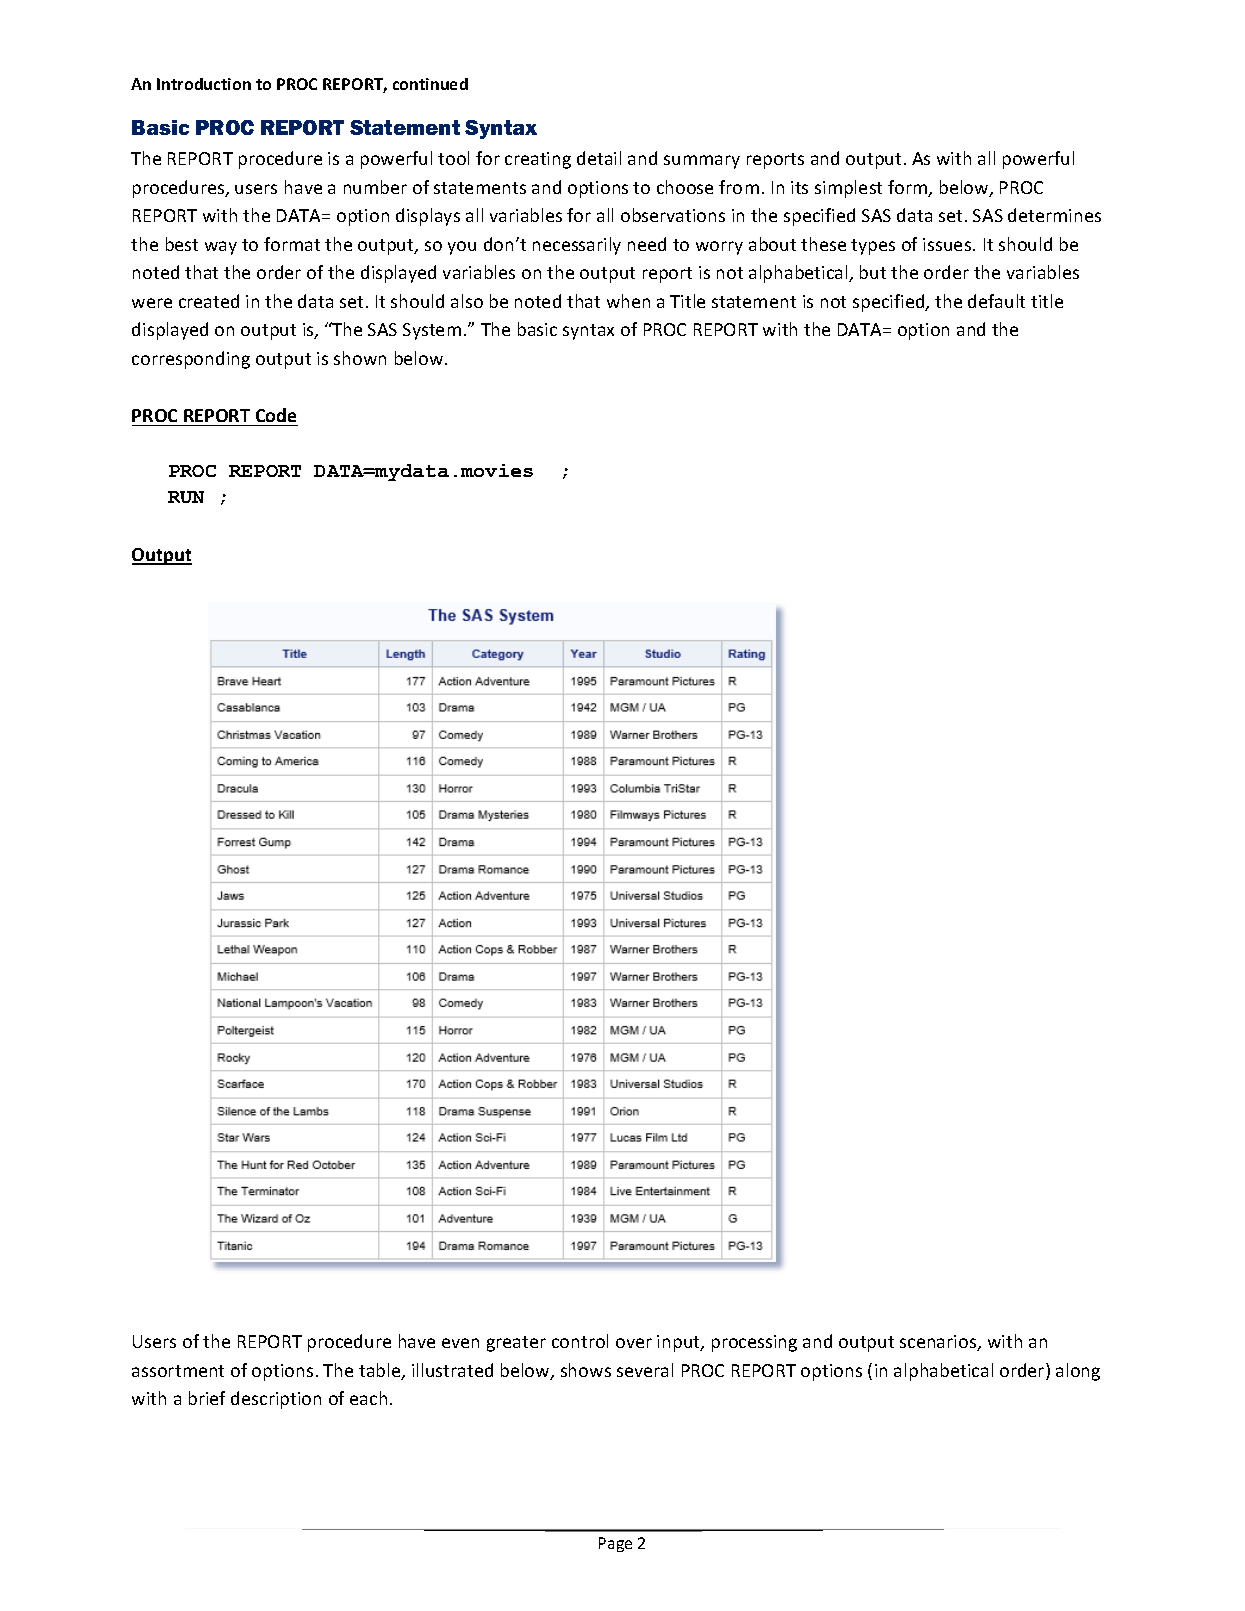 This screenshot has height=1611, width=1245. I want to click on determines, so click(1054, 215).
